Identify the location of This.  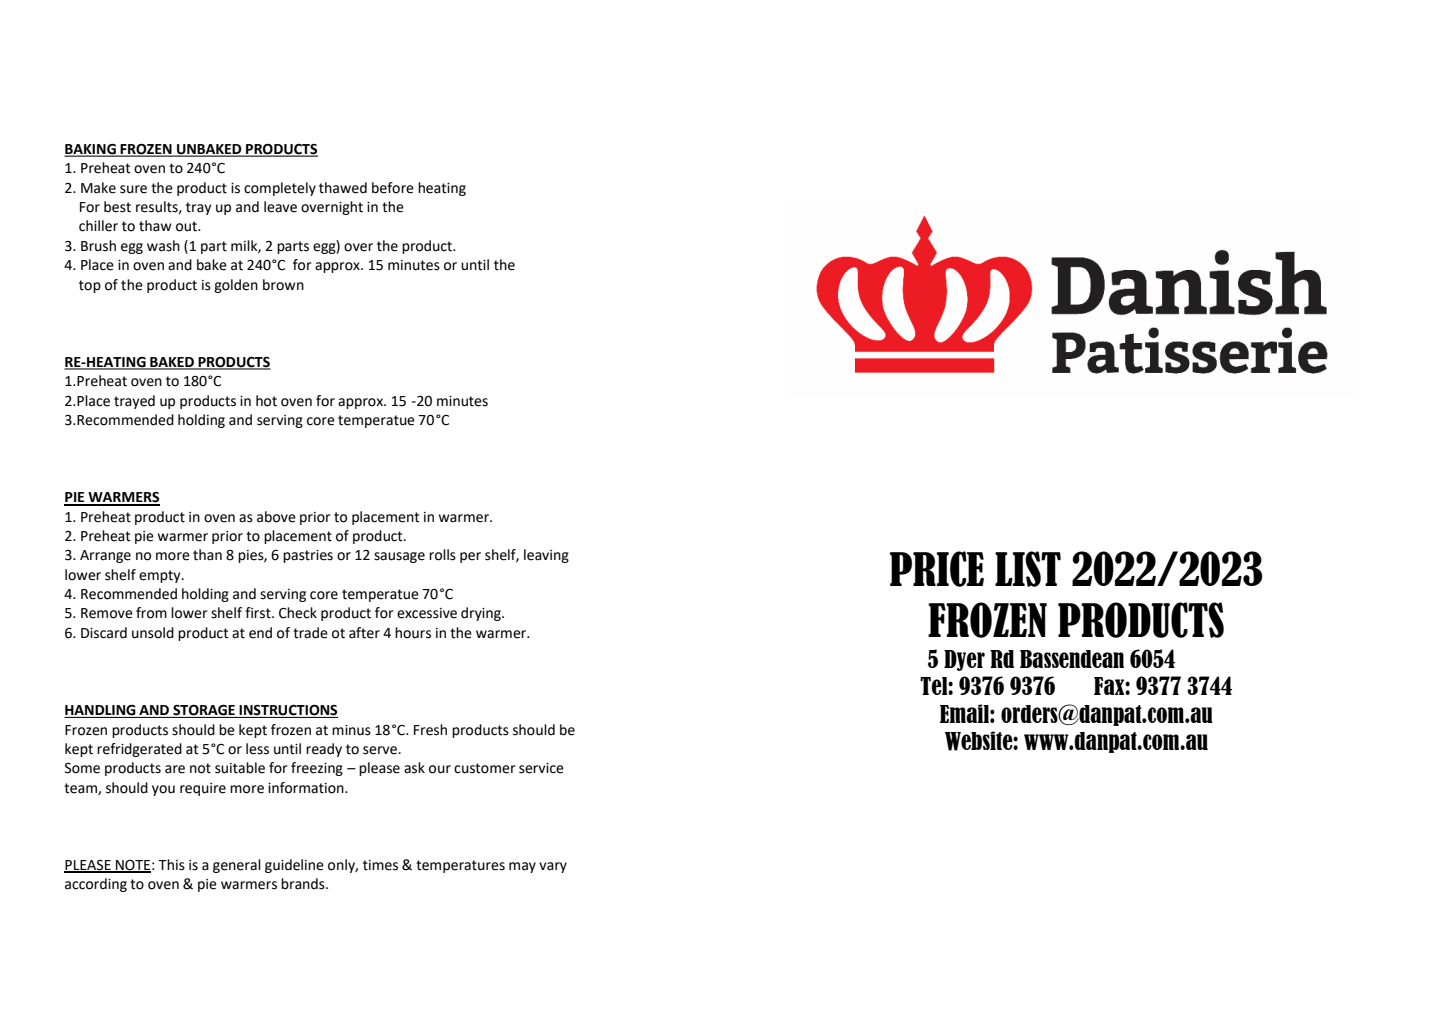
(171, 865).
